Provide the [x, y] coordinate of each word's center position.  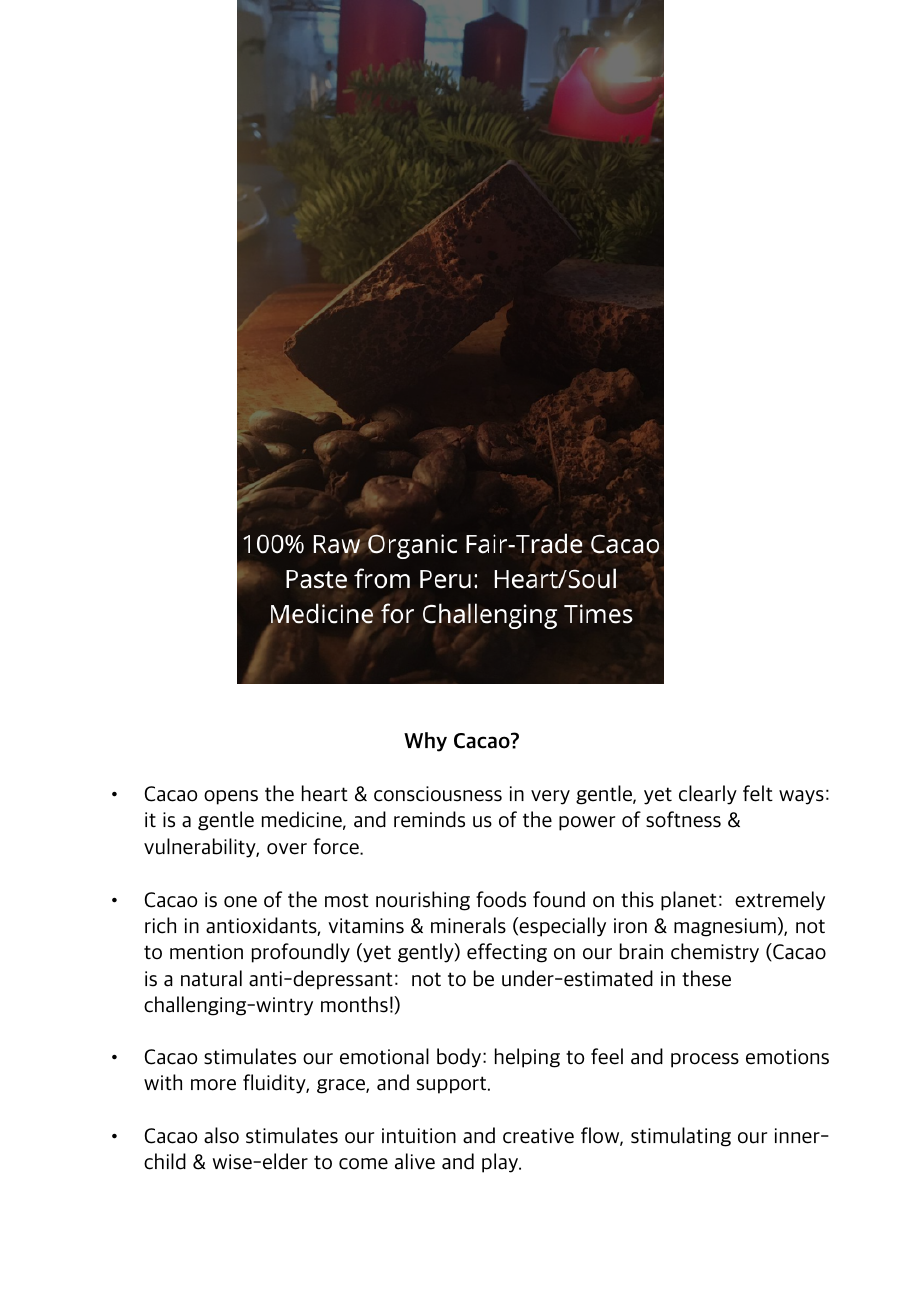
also [221, 1135]
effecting [507, 953]
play [501, 1163]
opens [231, 797]
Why [425, 742]
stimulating [681, 1137]
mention [206, 952]
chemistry [715, 953]
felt [758, 793]
